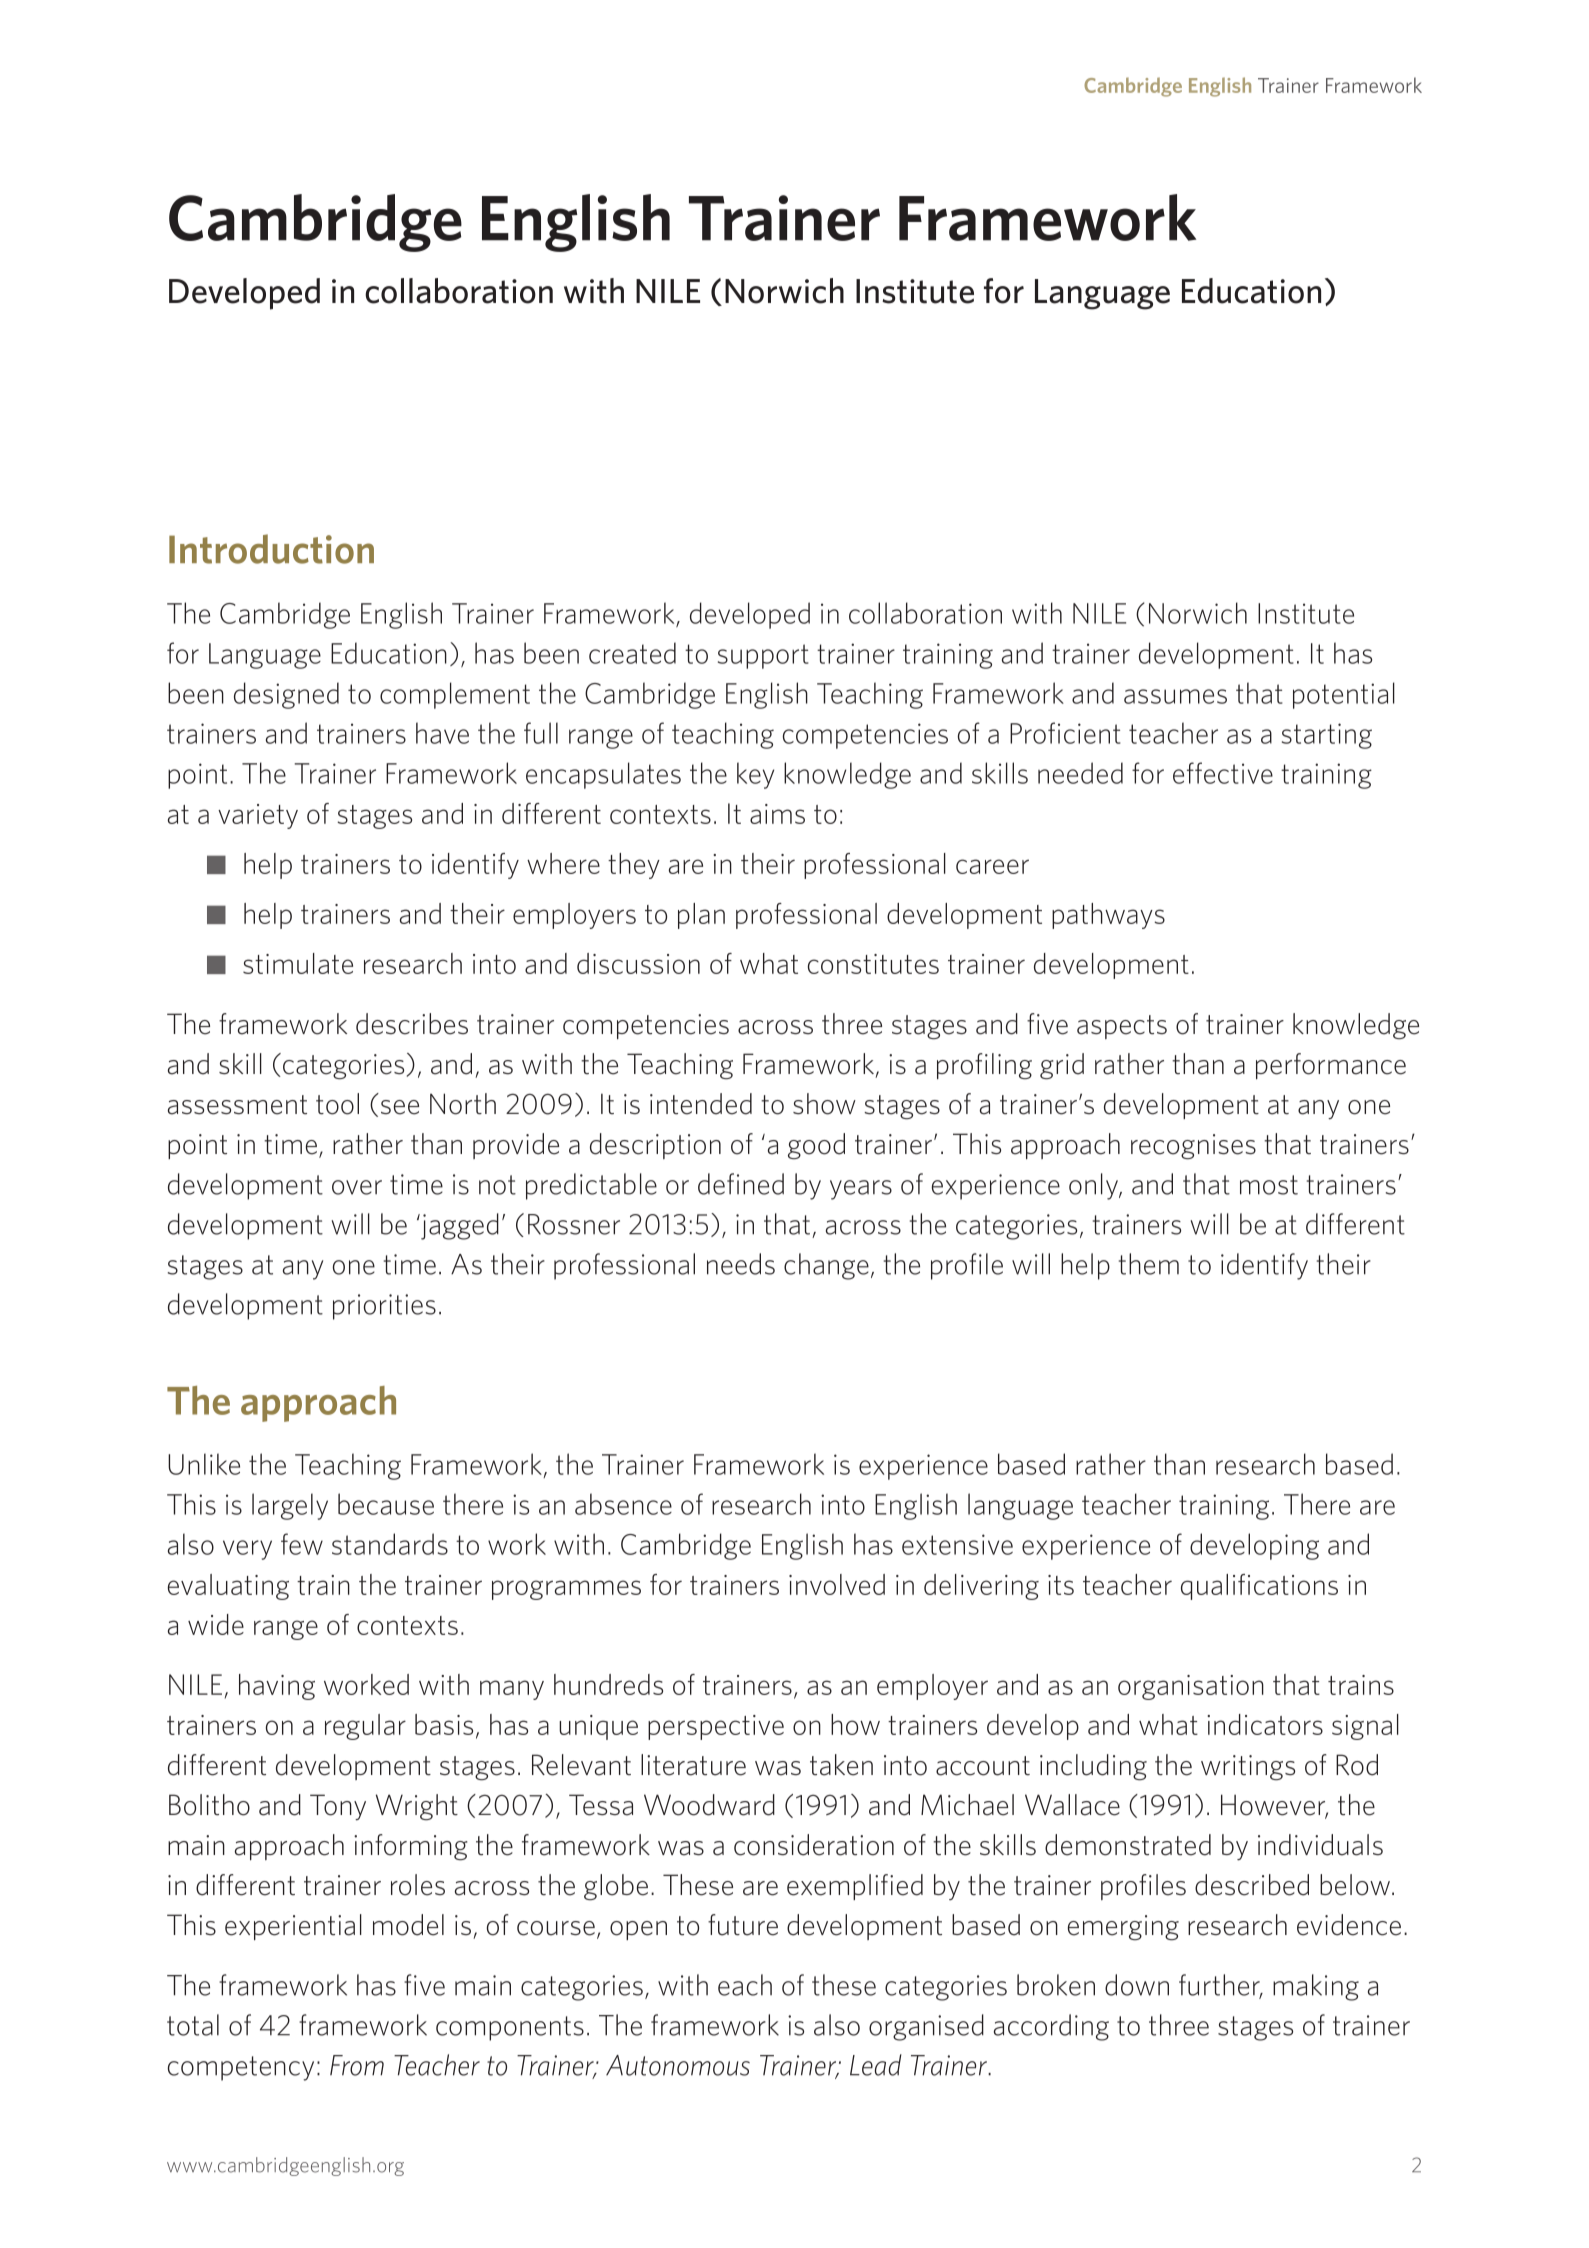  I want to click on stimulate, so click(298, 963).
